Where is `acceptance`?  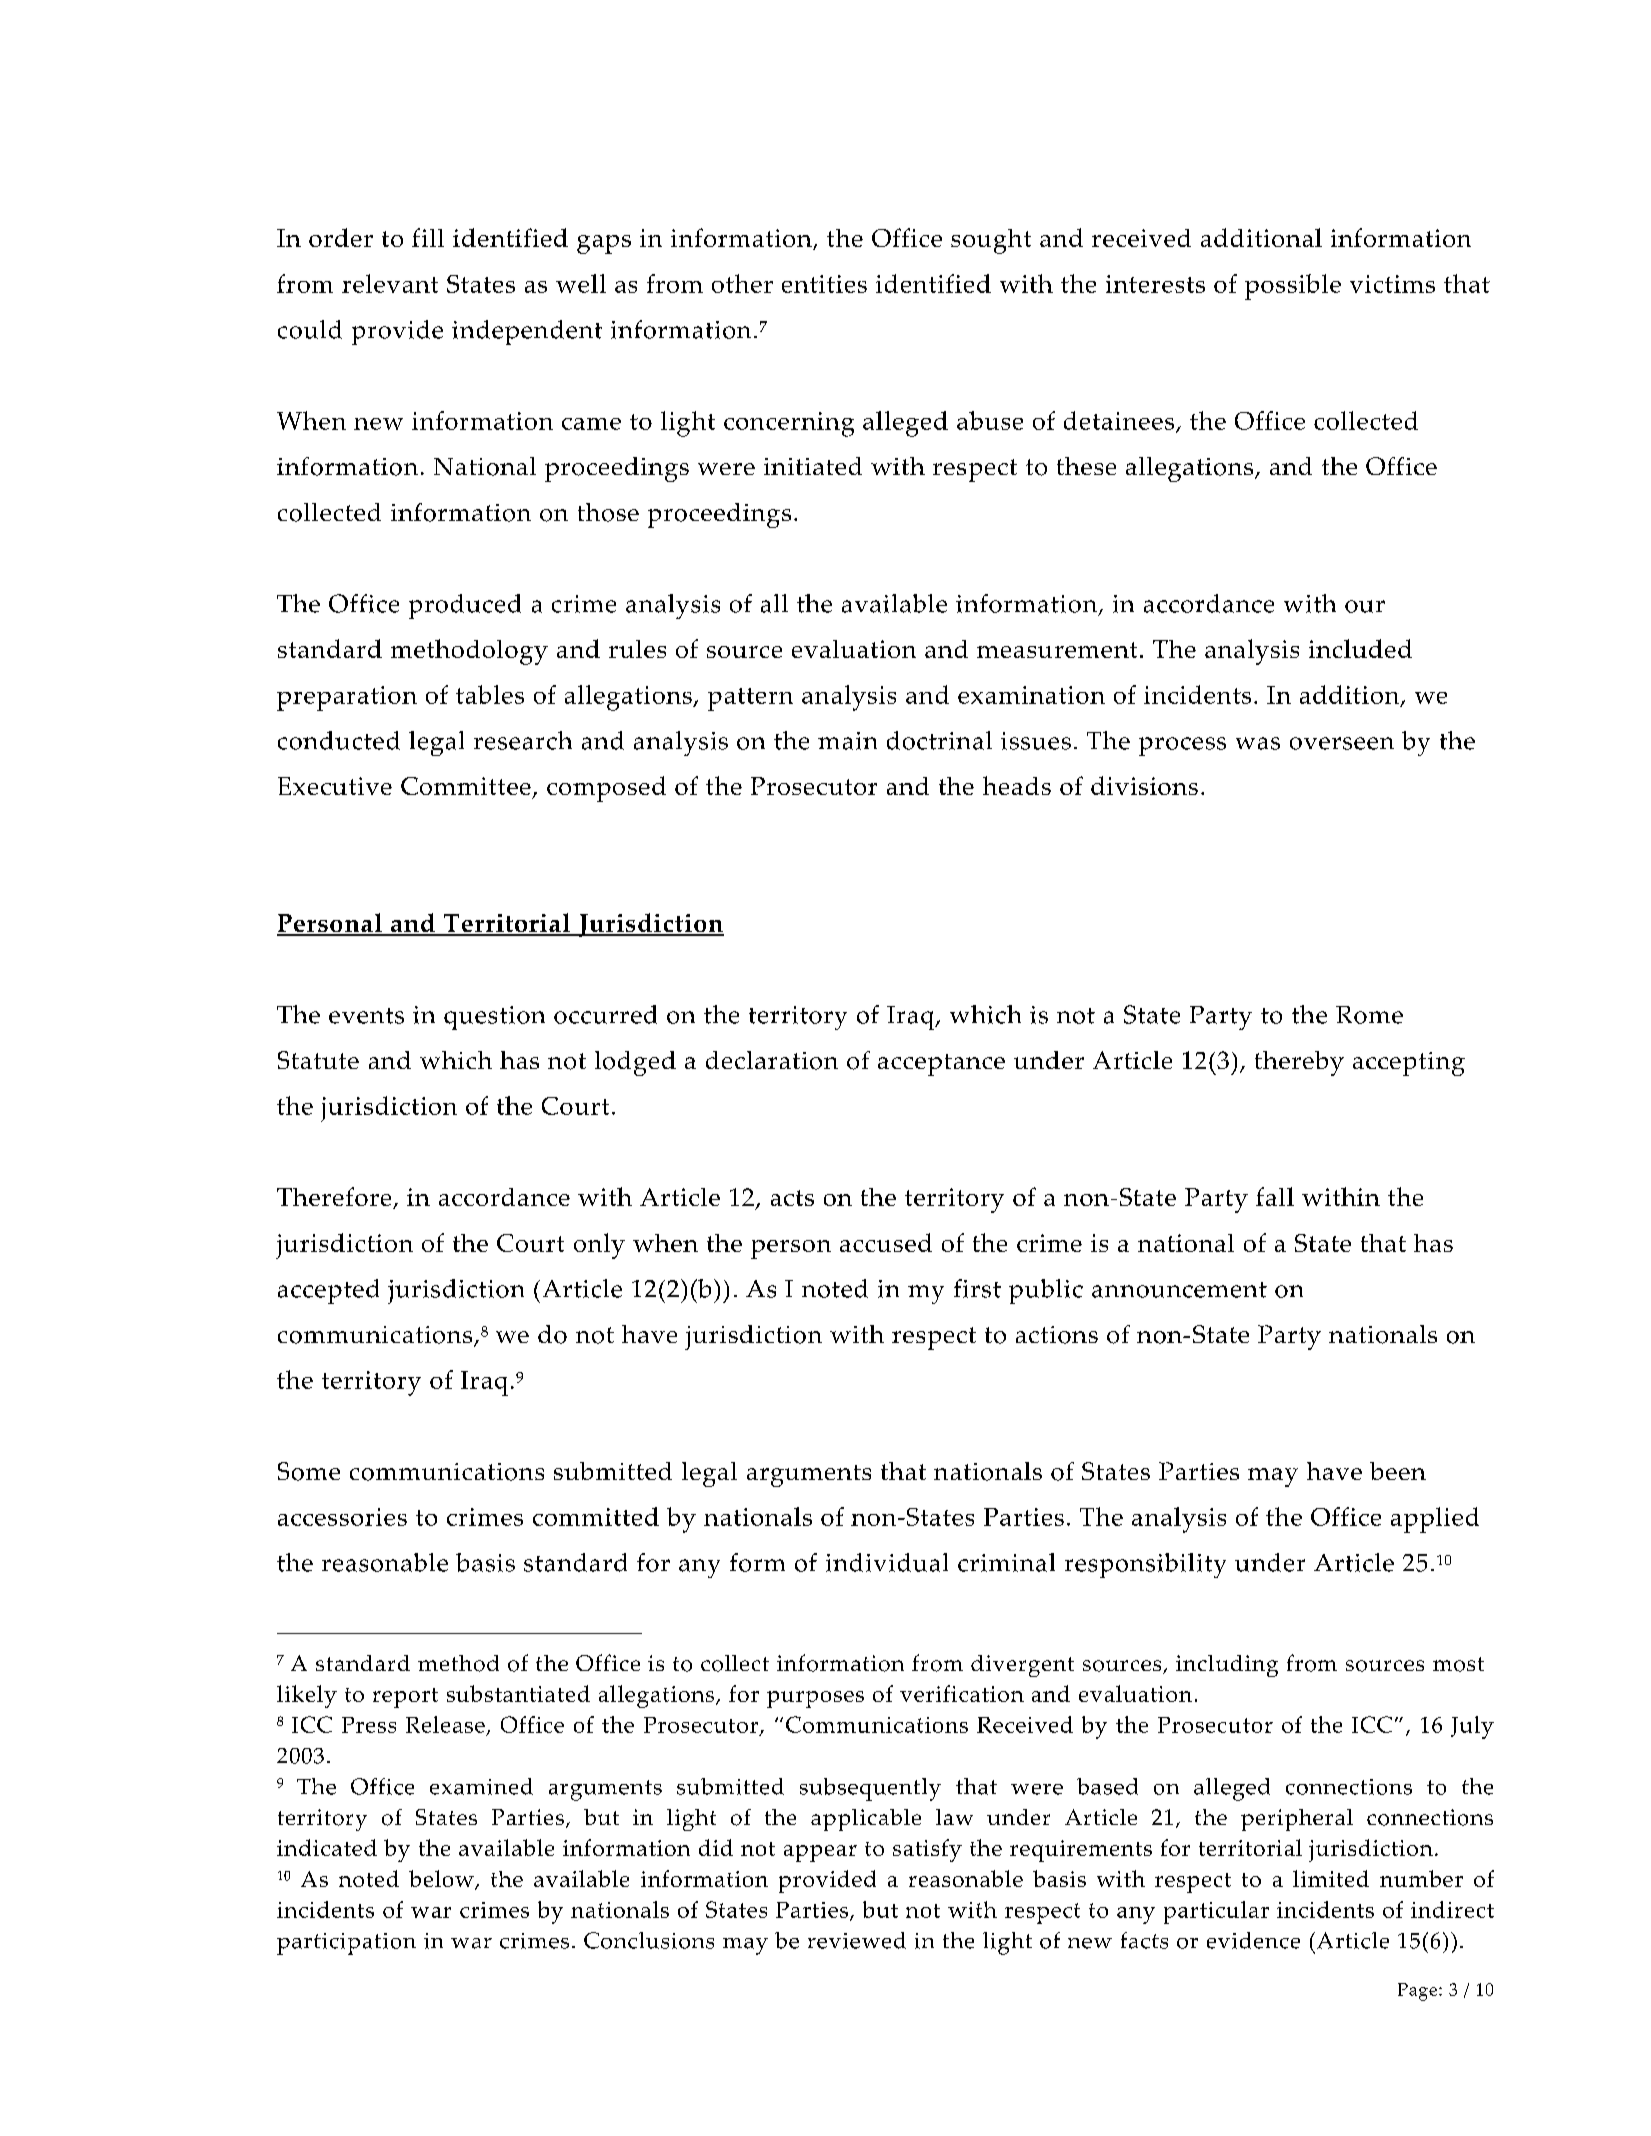 acceptance is located at coordinates (941, 1065).
